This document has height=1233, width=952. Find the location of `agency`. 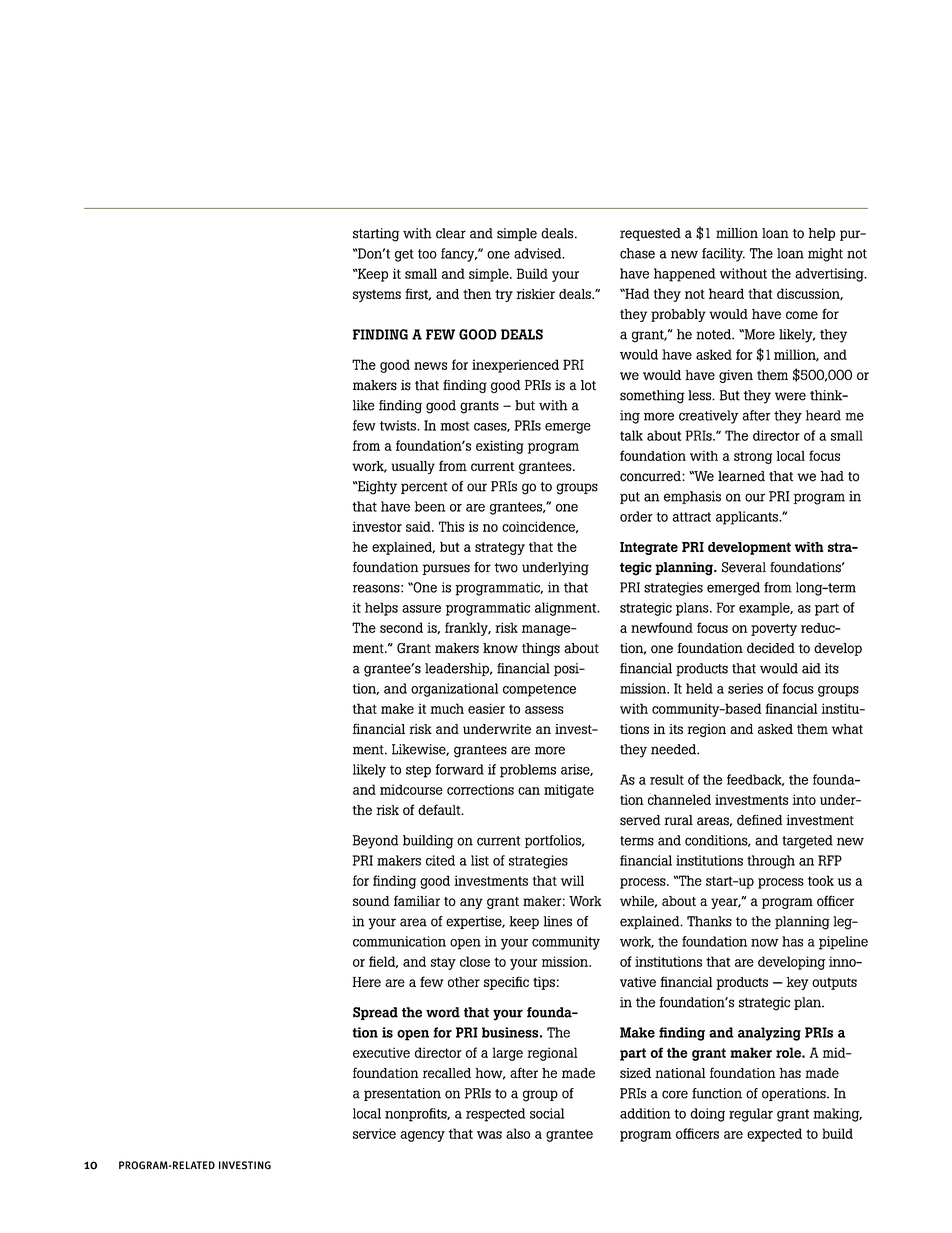

agency is located at coordinates (422, 1136).
